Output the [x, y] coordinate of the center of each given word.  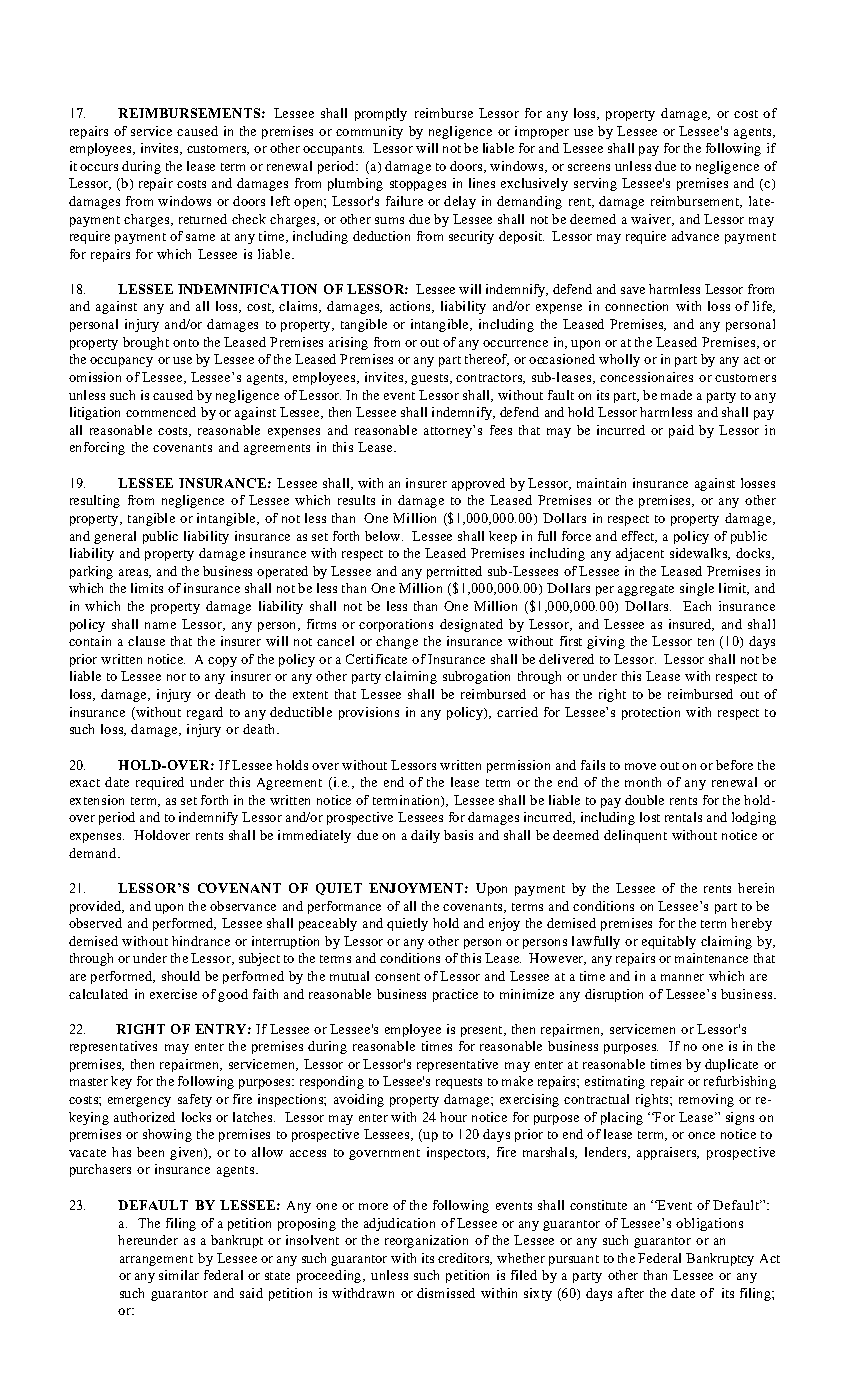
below [384, 536]
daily [425, 836]
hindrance [201, 941]
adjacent [640, 554]
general [115, 537]
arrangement [156, 1260]
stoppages [418, 185]
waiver [652, 220]
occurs [99, 167]
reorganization [426, 1241]
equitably [669, 942]
